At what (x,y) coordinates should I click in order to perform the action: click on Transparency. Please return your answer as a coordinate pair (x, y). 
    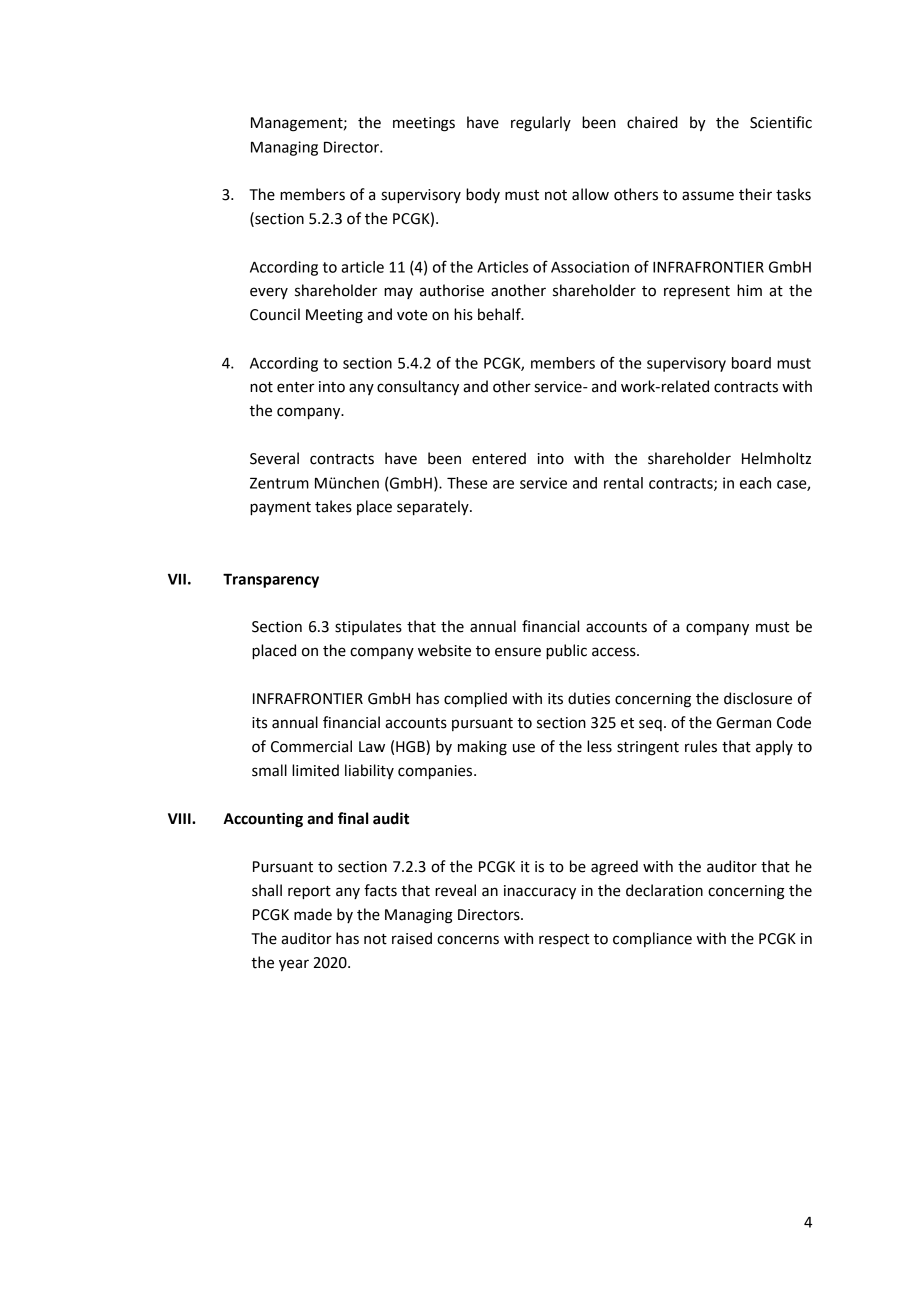
    Looking at the image, I should click on (271, 580).
